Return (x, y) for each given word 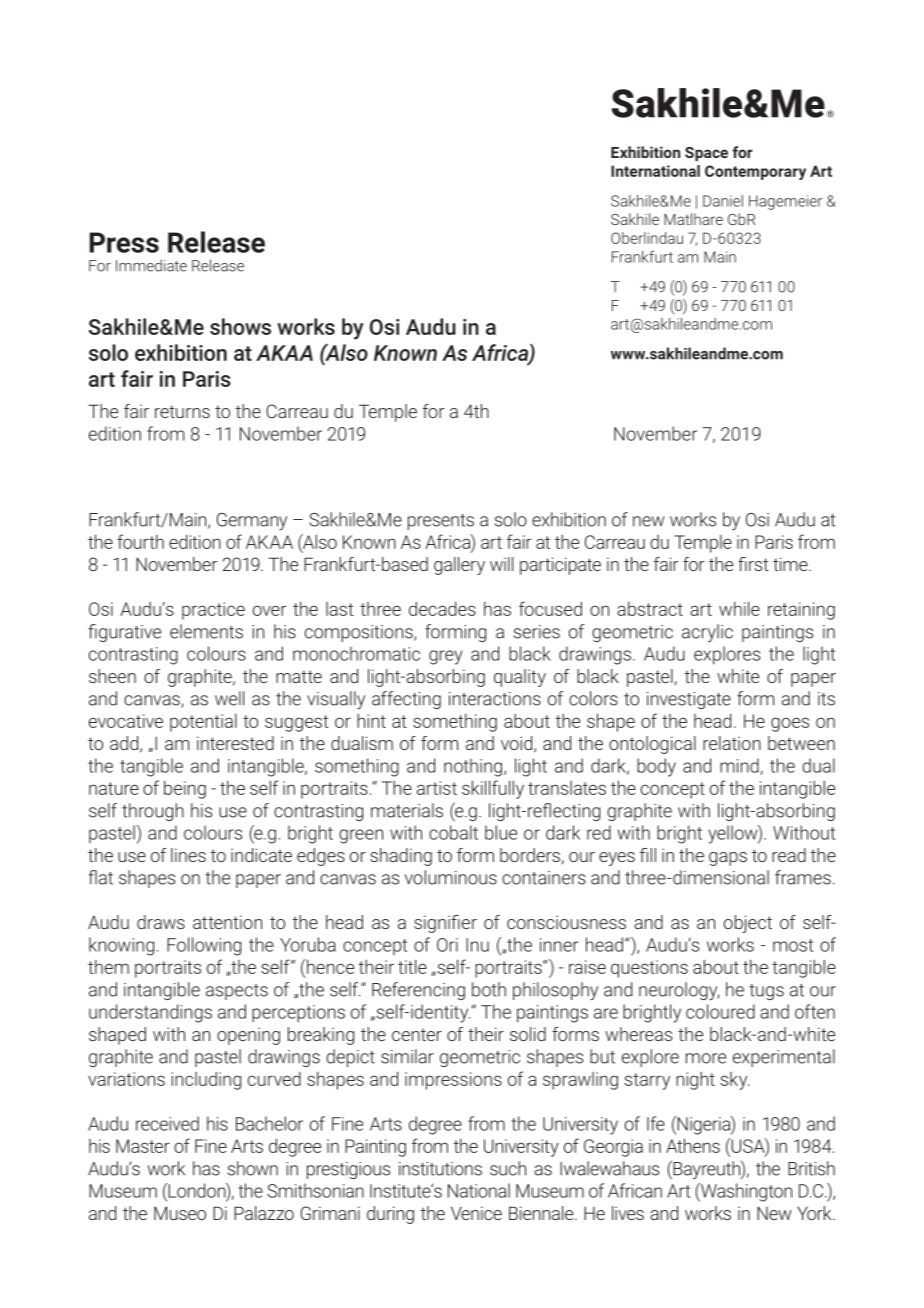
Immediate (151, 265)
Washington (745, 1192)
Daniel (723, 201)
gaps (728, 859)
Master (143, 1146)
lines (188, 855)
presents (441, 522)
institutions (440, 1169)
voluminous (451, 877)
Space (706, 154)
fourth (140, 541)
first (753, 564)
